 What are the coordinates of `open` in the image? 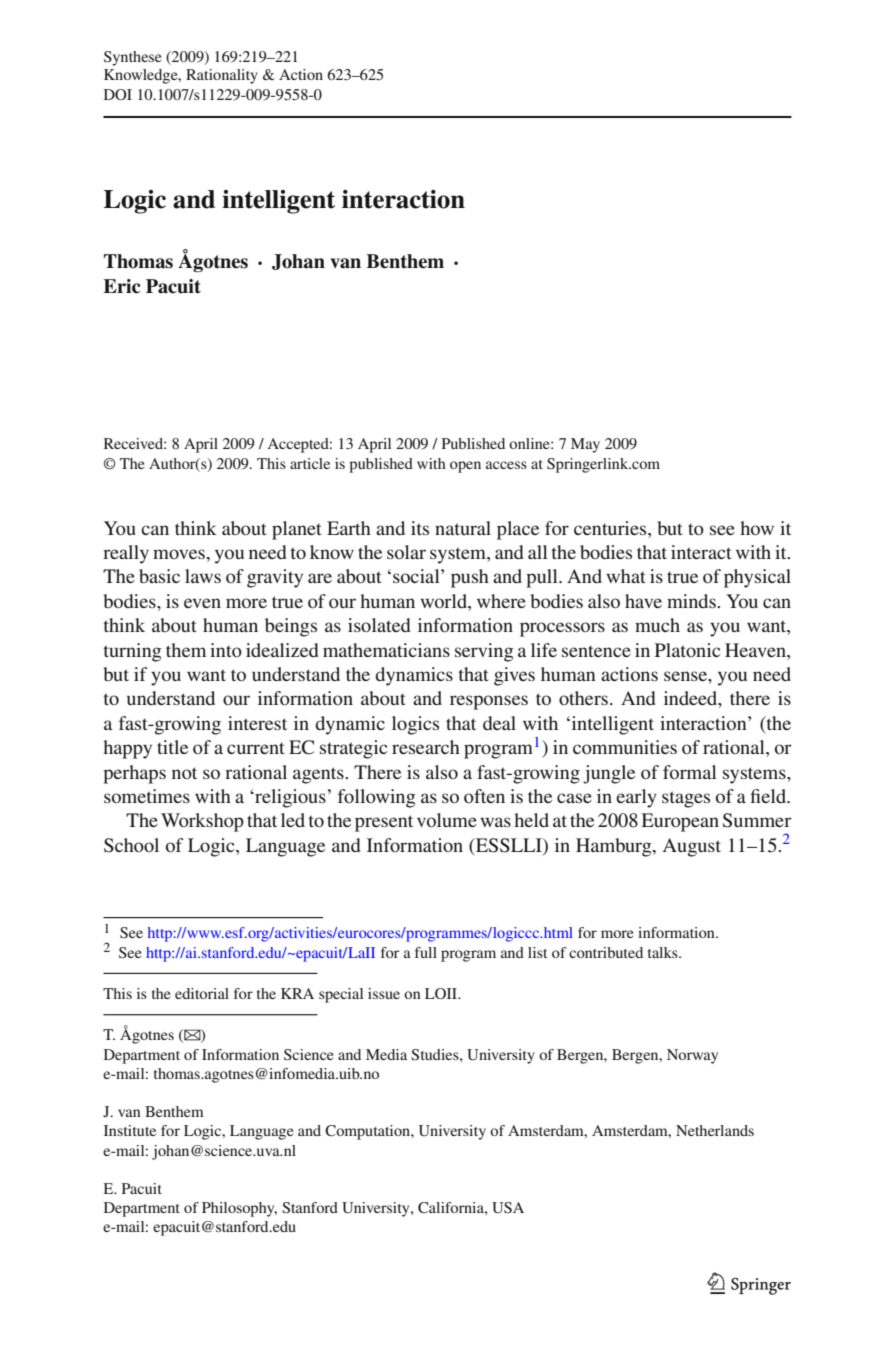 It's located at (465, 467).
